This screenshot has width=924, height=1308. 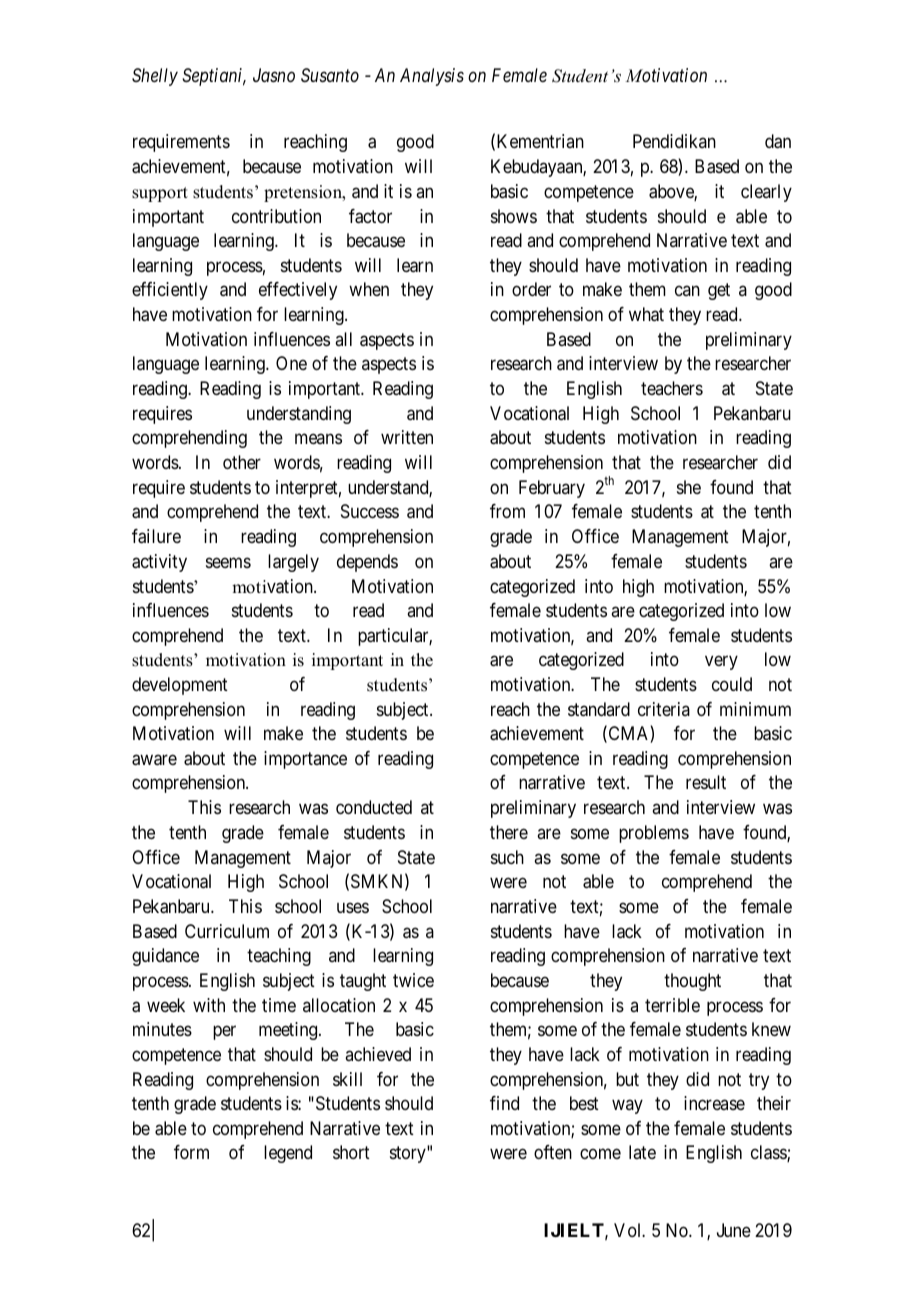 What do you see at coordinates (180, 686) in the screenshot?
I see `development` at bounding box center [180, 686].
